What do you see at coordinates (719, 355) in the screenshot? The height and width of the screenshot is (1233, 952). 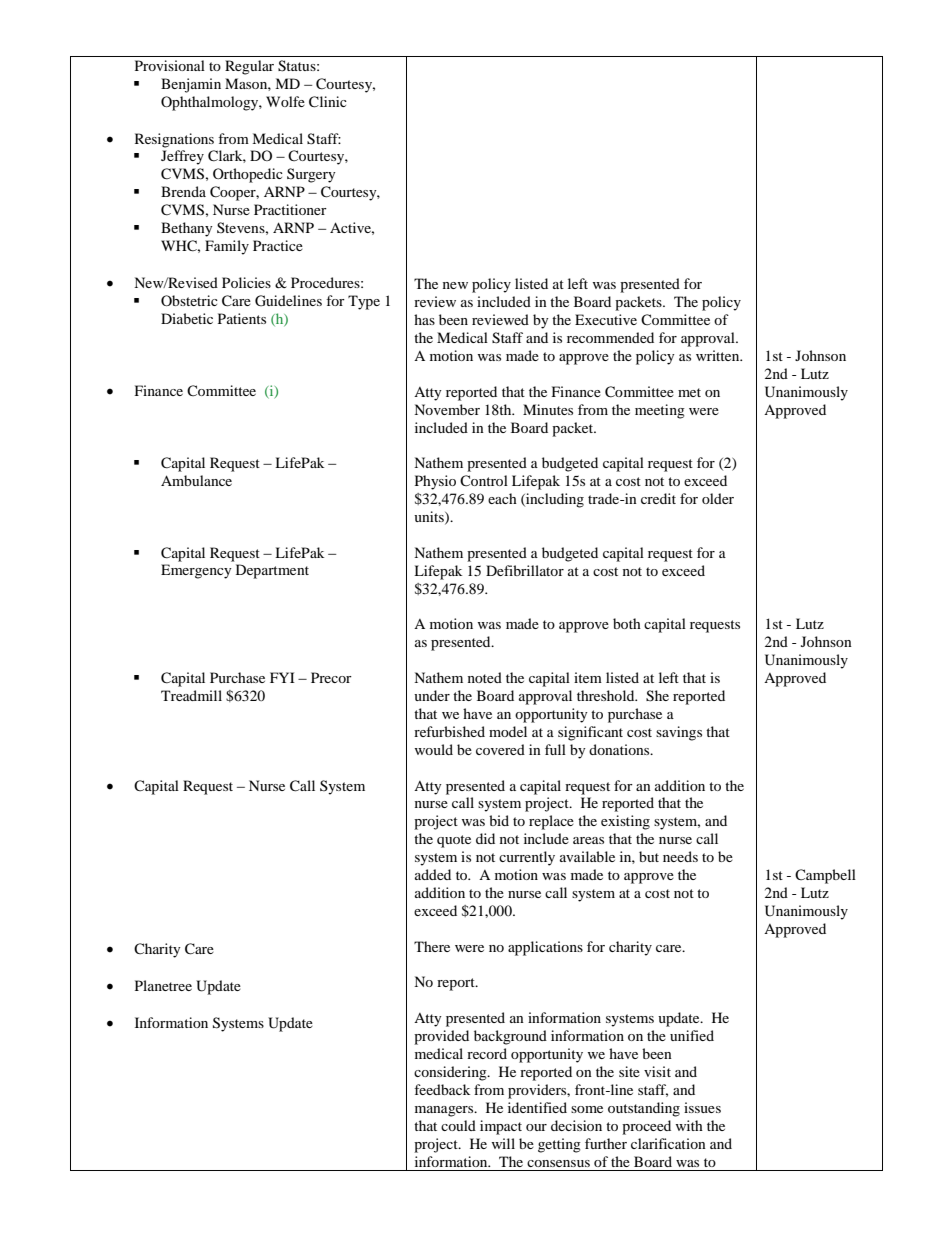 I see `written` at bounding box center [719, 355].
